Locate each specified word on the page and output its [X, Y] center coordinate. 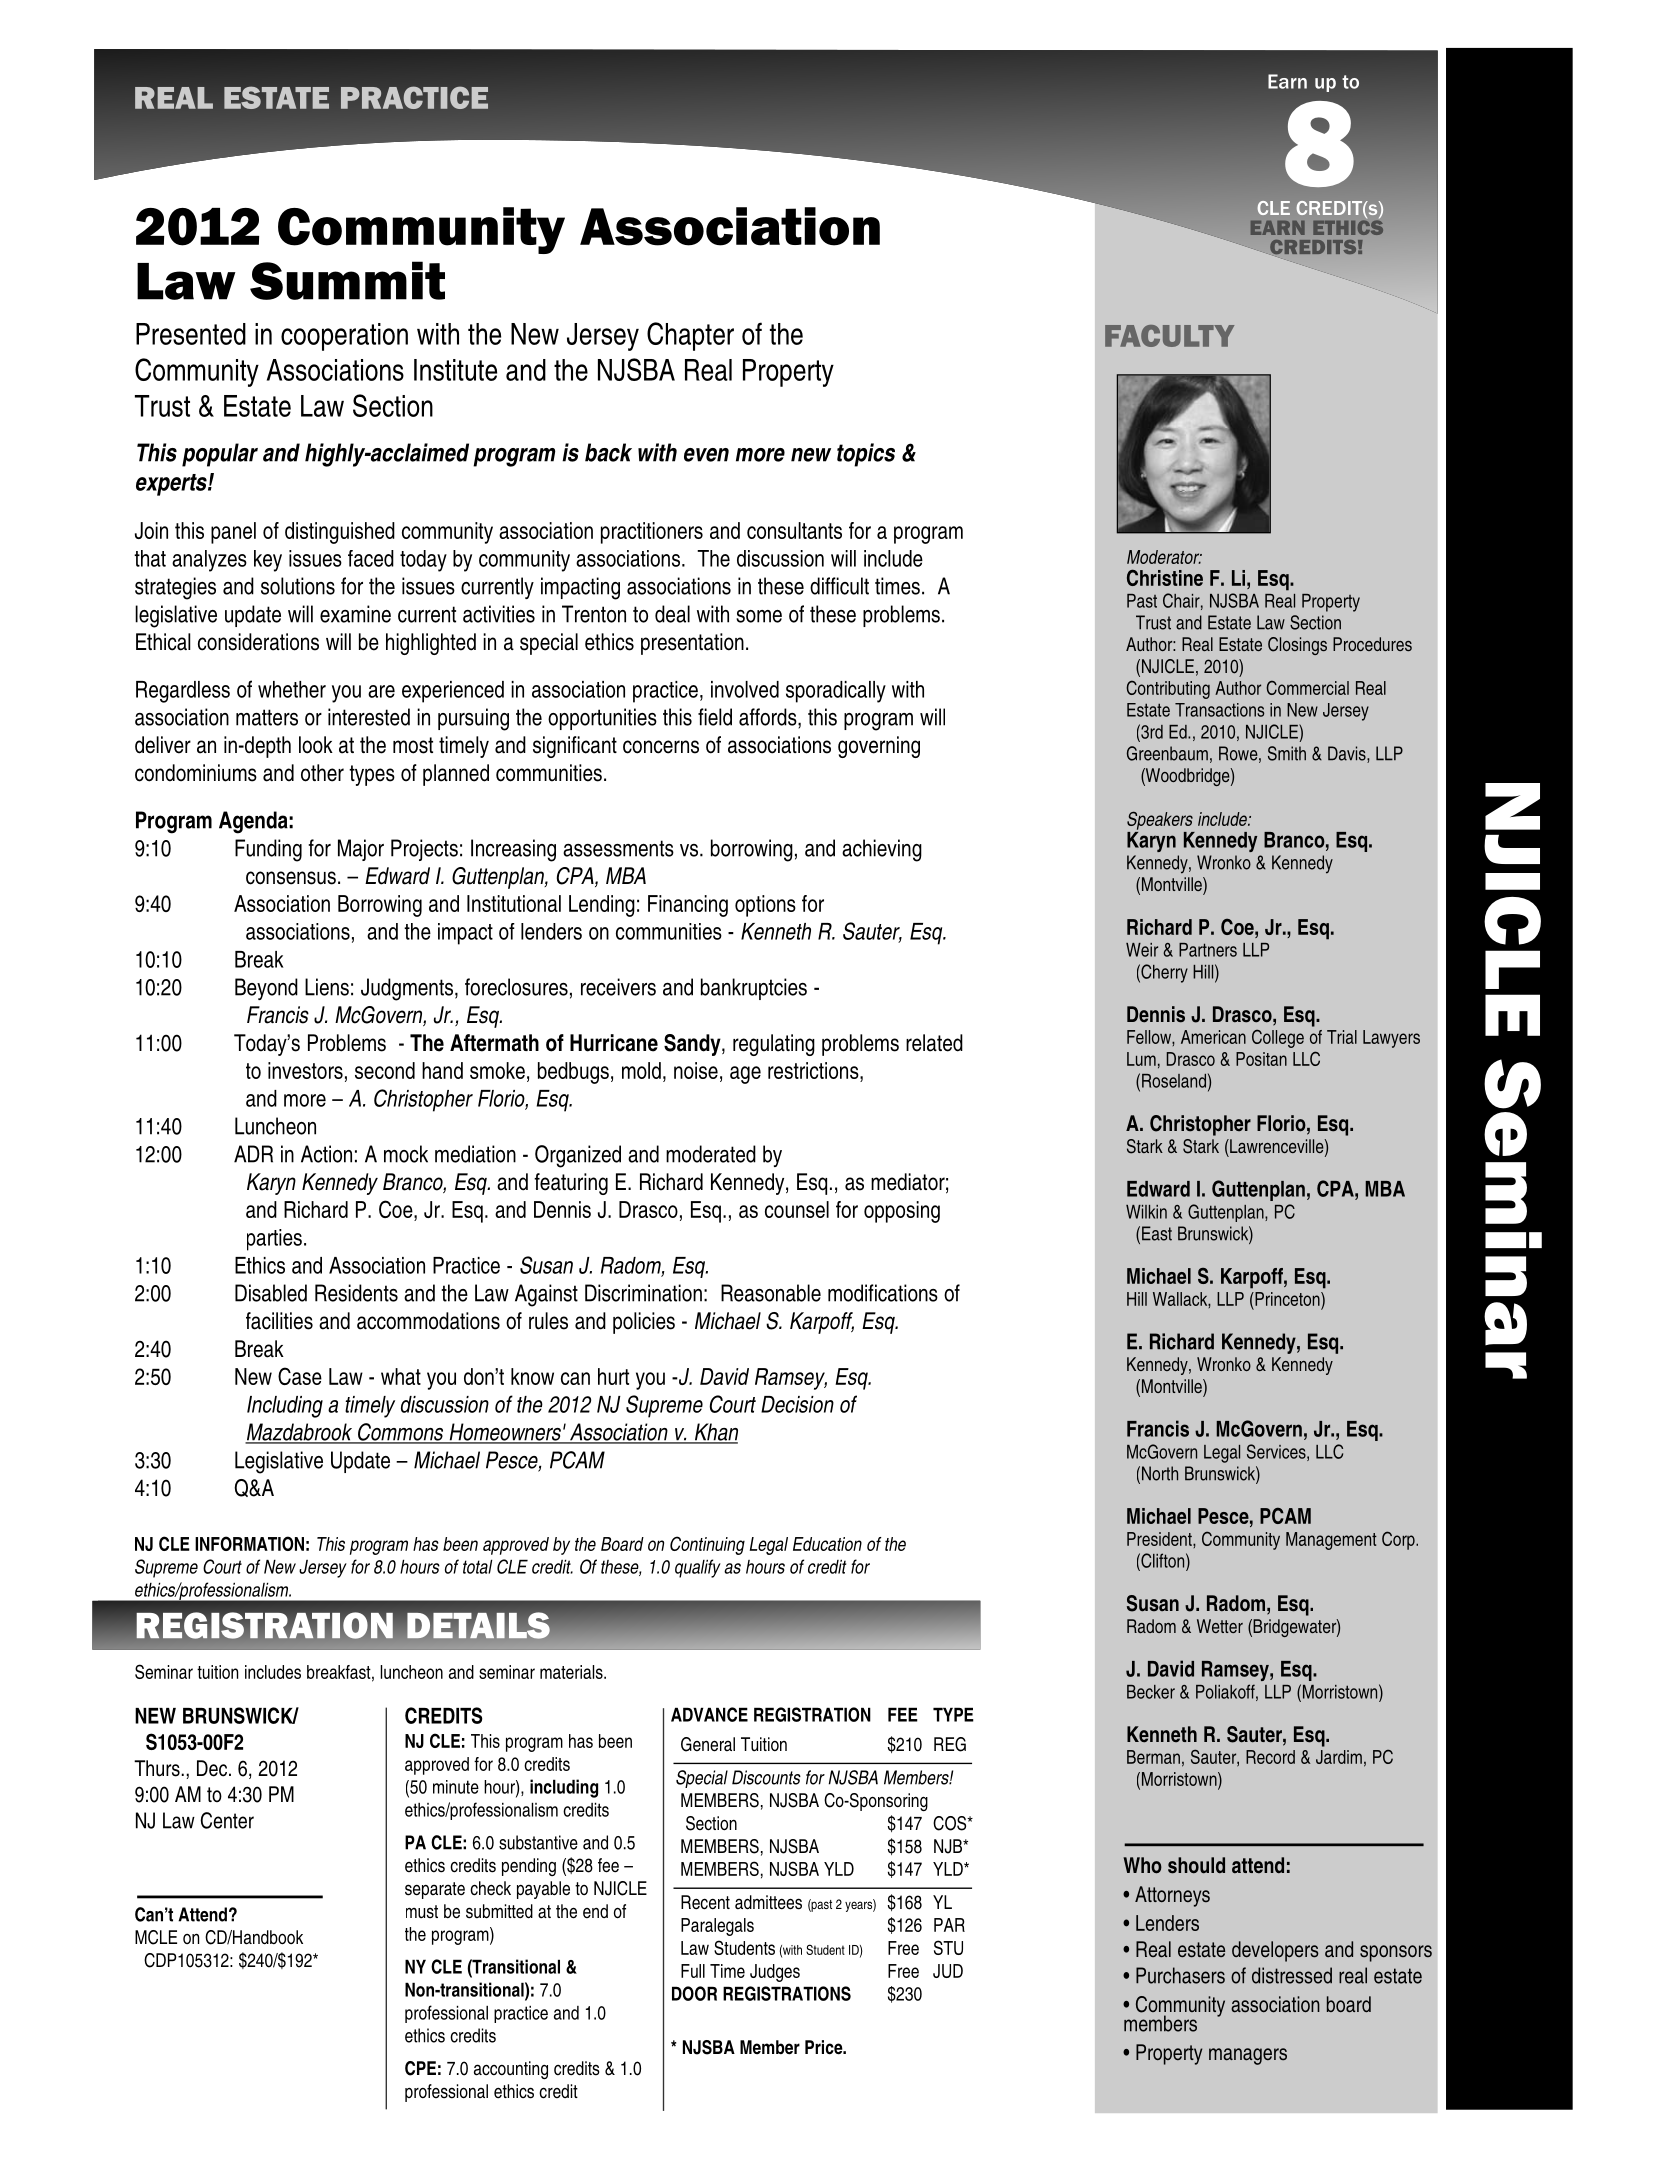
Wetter [1220, 1626]
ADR [253, 1154]
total [478, 1566]
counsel [797, 1209]
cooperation [344, 337]
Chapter [690, 336]
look [316, 745]
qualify [698, 1568]
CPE [420, 2068]
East [1157, 1233]
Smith [1287, 753]
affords [769, 717]
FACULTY [1169, 336]
